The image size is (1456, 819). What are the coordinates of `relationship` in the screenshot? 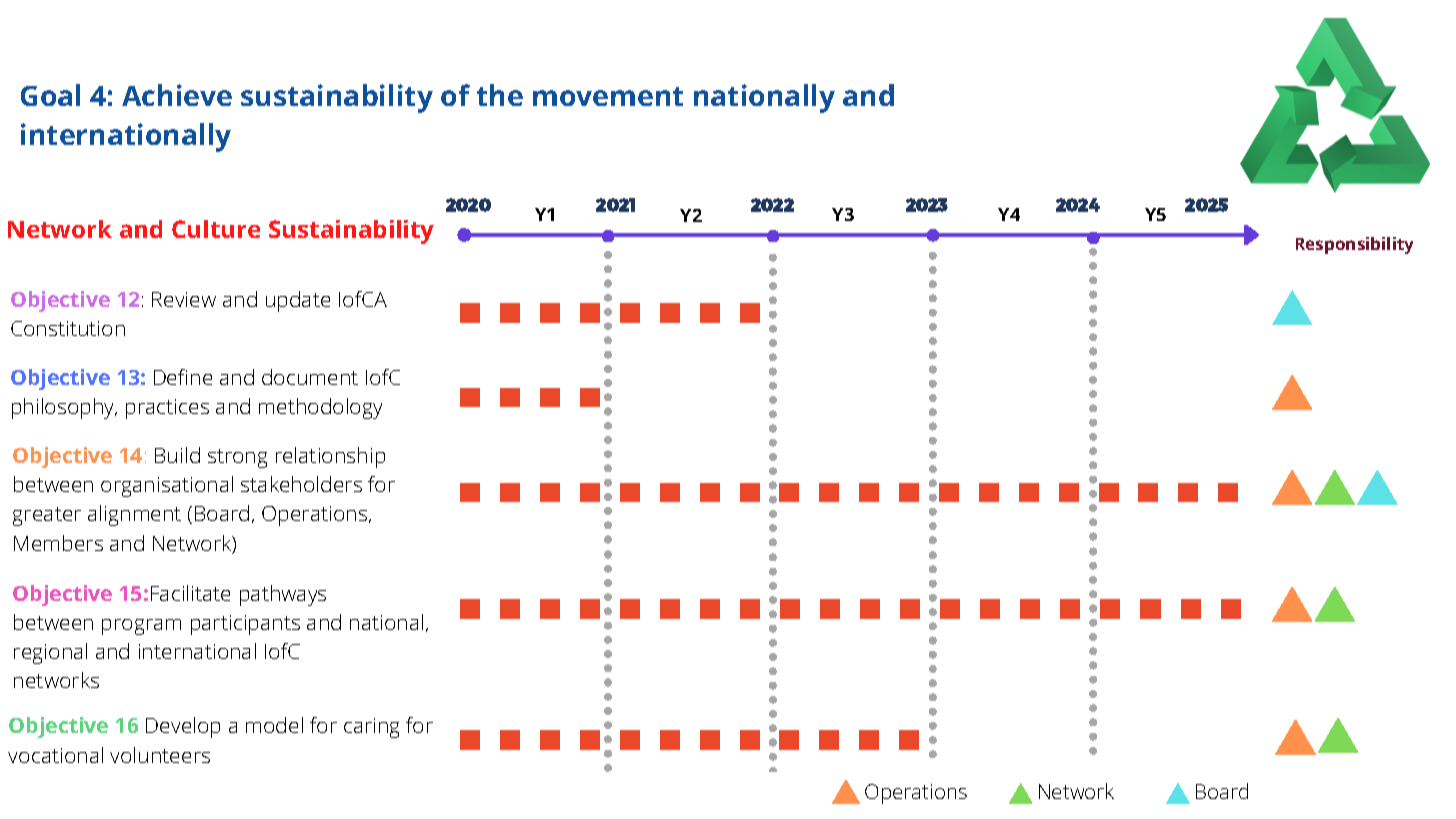 It's located at (330, 457).
